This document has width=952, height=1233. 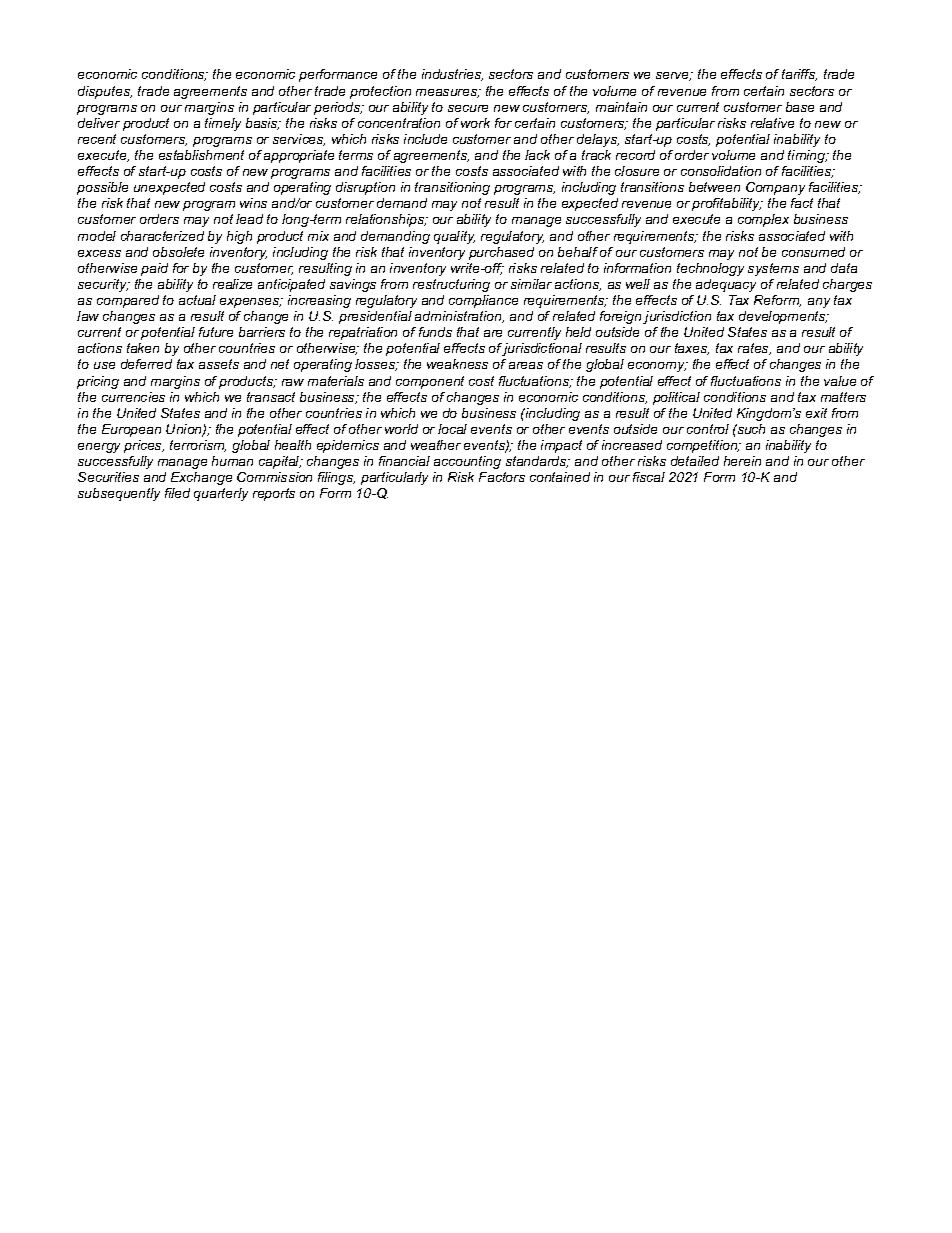 I want to click on quality, so click(x=454, y=237).
